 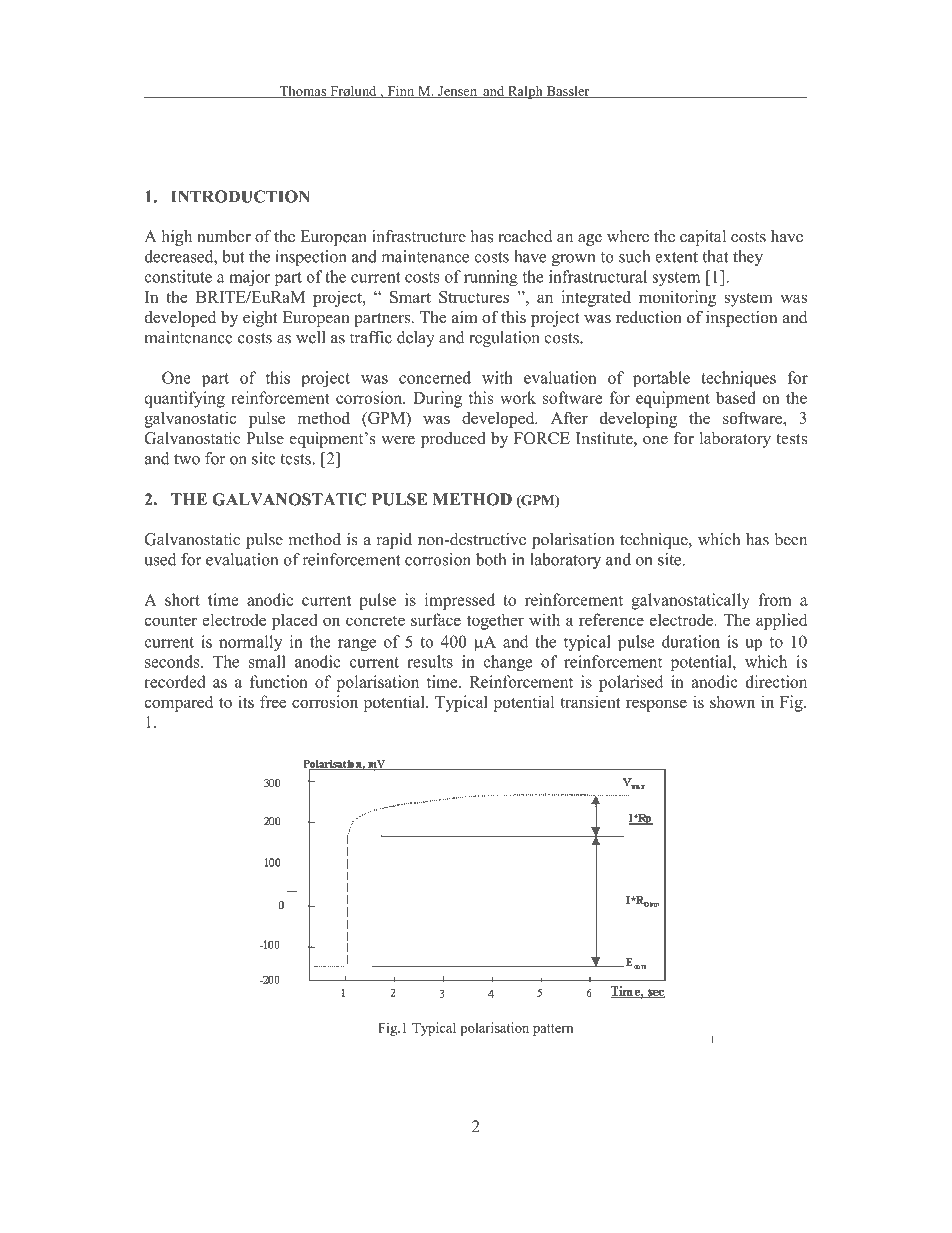 What do you see at coordinates (775, 599) in the screenshot?
I see `from` at bounding box center [775, 599].
